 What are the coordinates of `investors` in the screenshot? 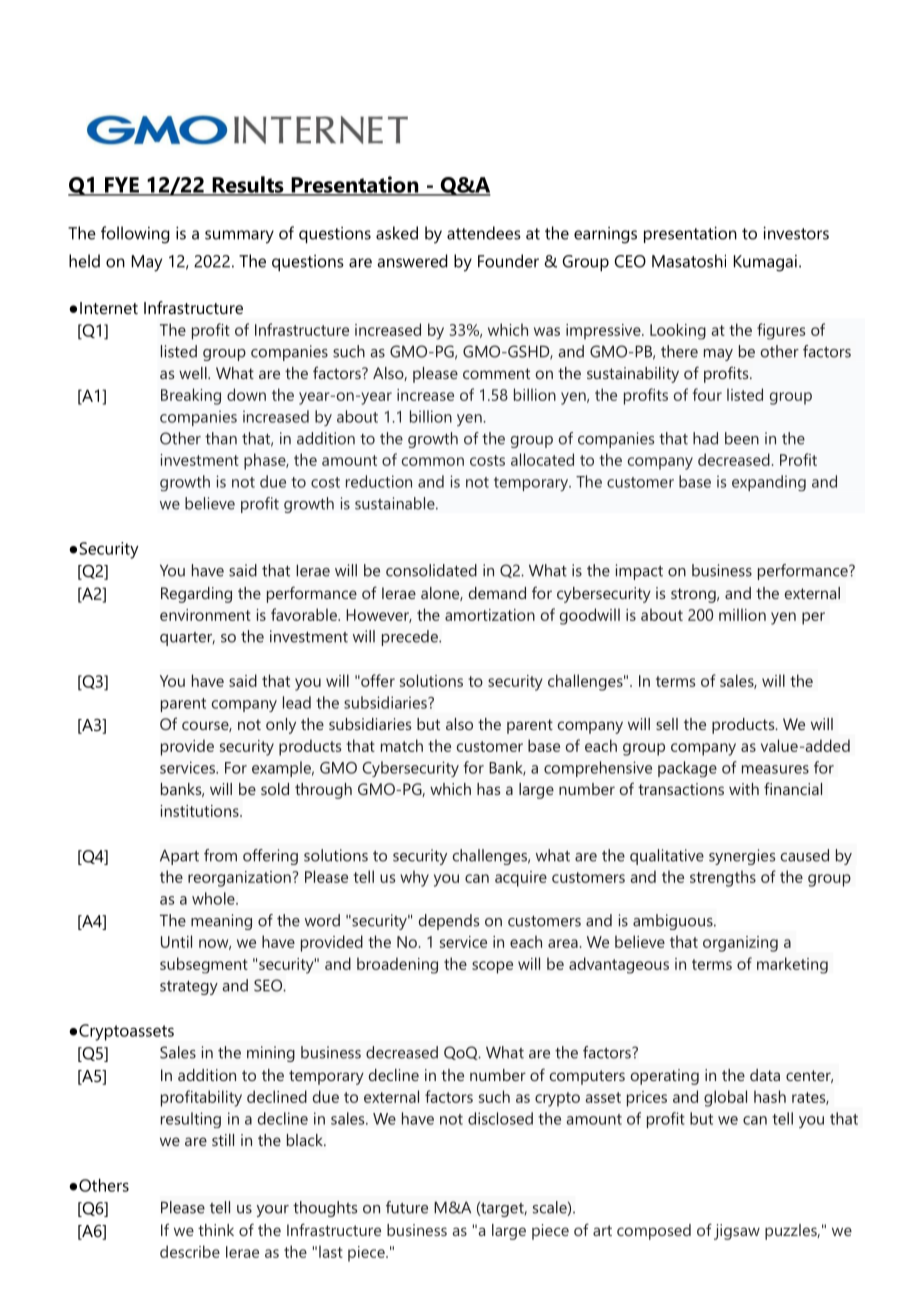 It's located at (796, 233).
